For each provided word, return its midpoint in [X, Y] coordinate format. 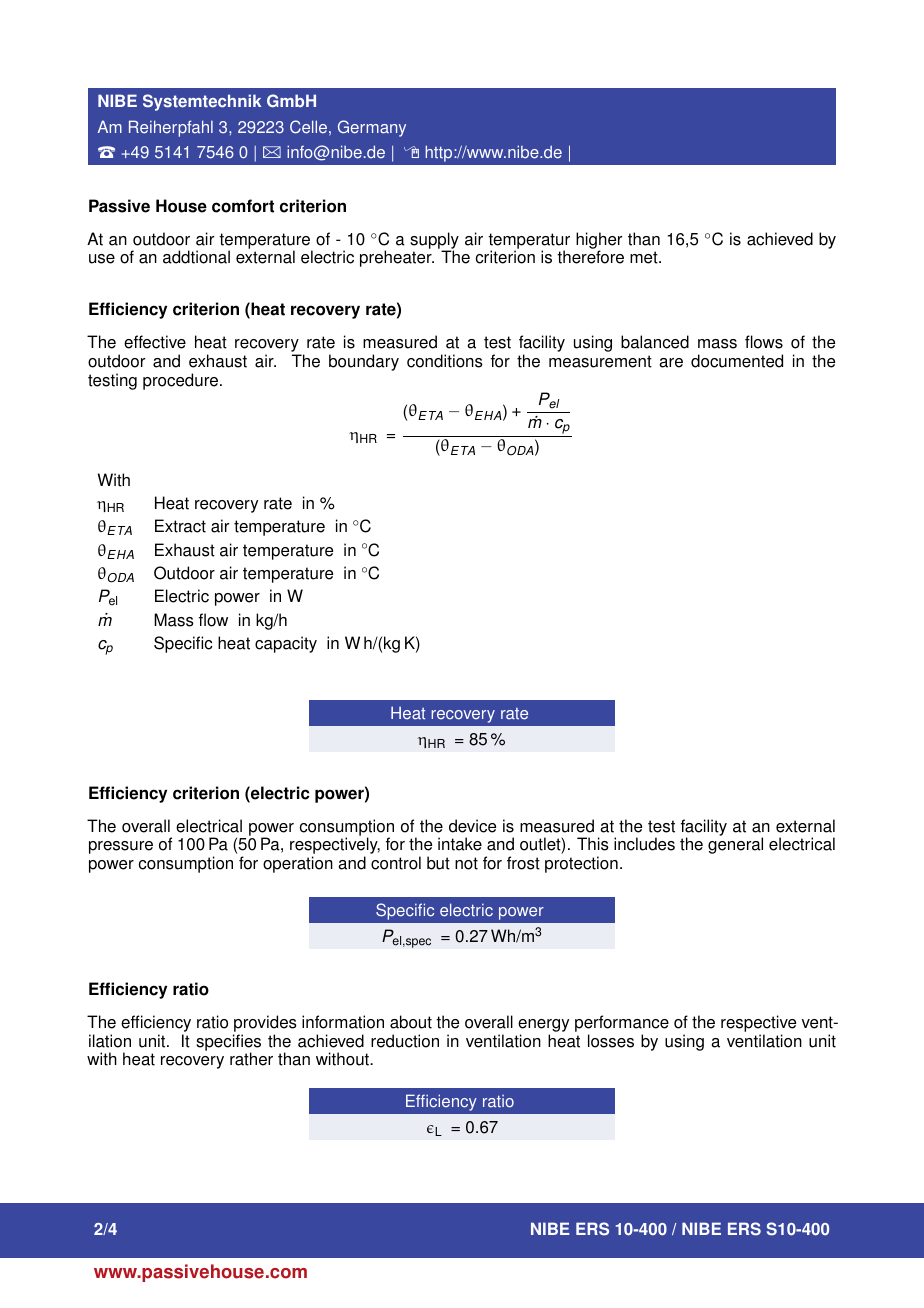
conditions [445, 361]
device [472, 826]
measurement [600, 361]
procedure [182, 381]
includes [644, 844]
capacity [286, 644]
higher [599, 242]
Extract [180, 526]
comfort [243, 206]
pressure [121, 847]
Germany [372, 128]
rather [251, 1059]
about [411, 1022]
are [671, 363]
